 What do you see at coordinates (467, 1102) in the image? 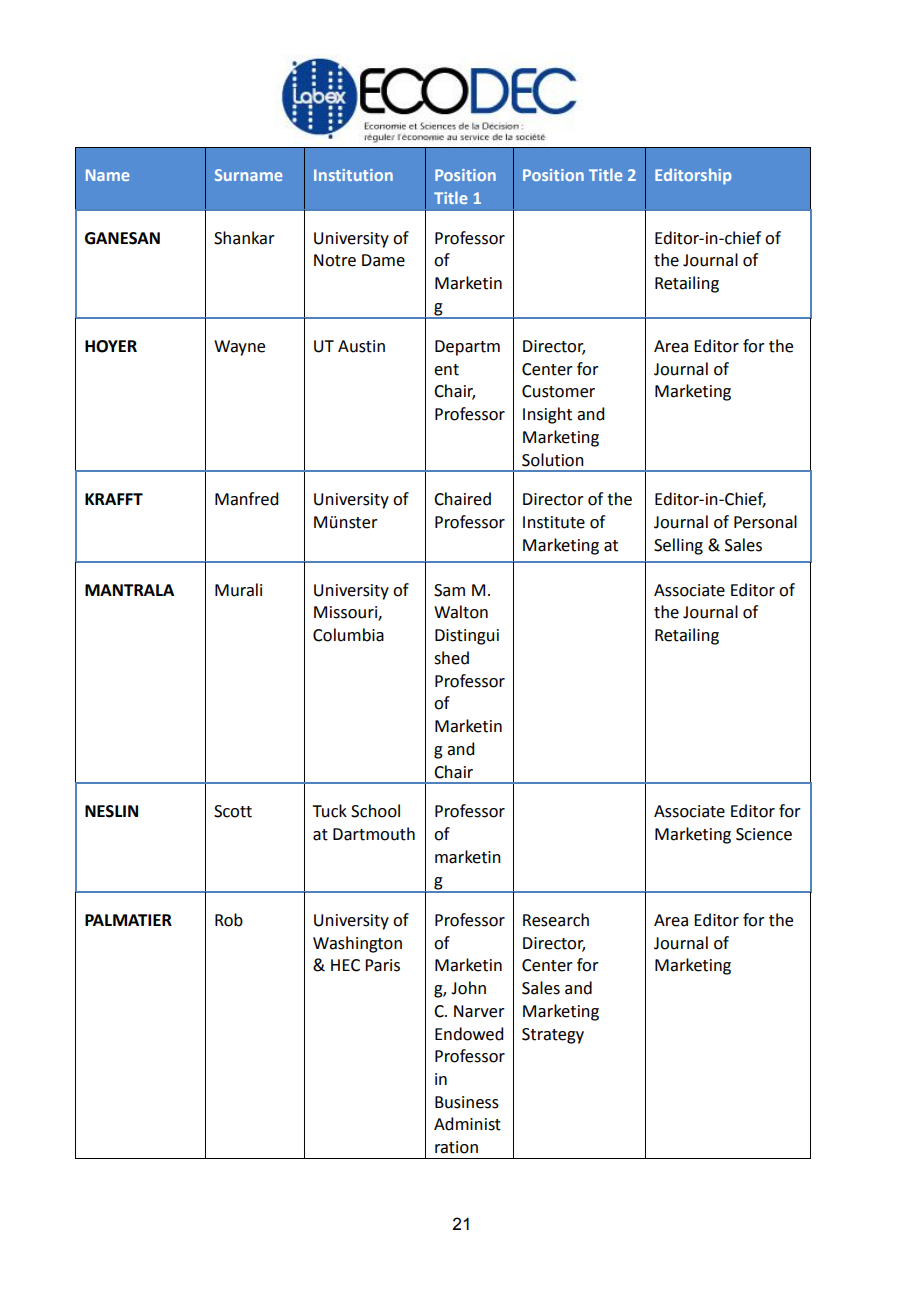
I see `Business` at bounding box center [467, 1102].
